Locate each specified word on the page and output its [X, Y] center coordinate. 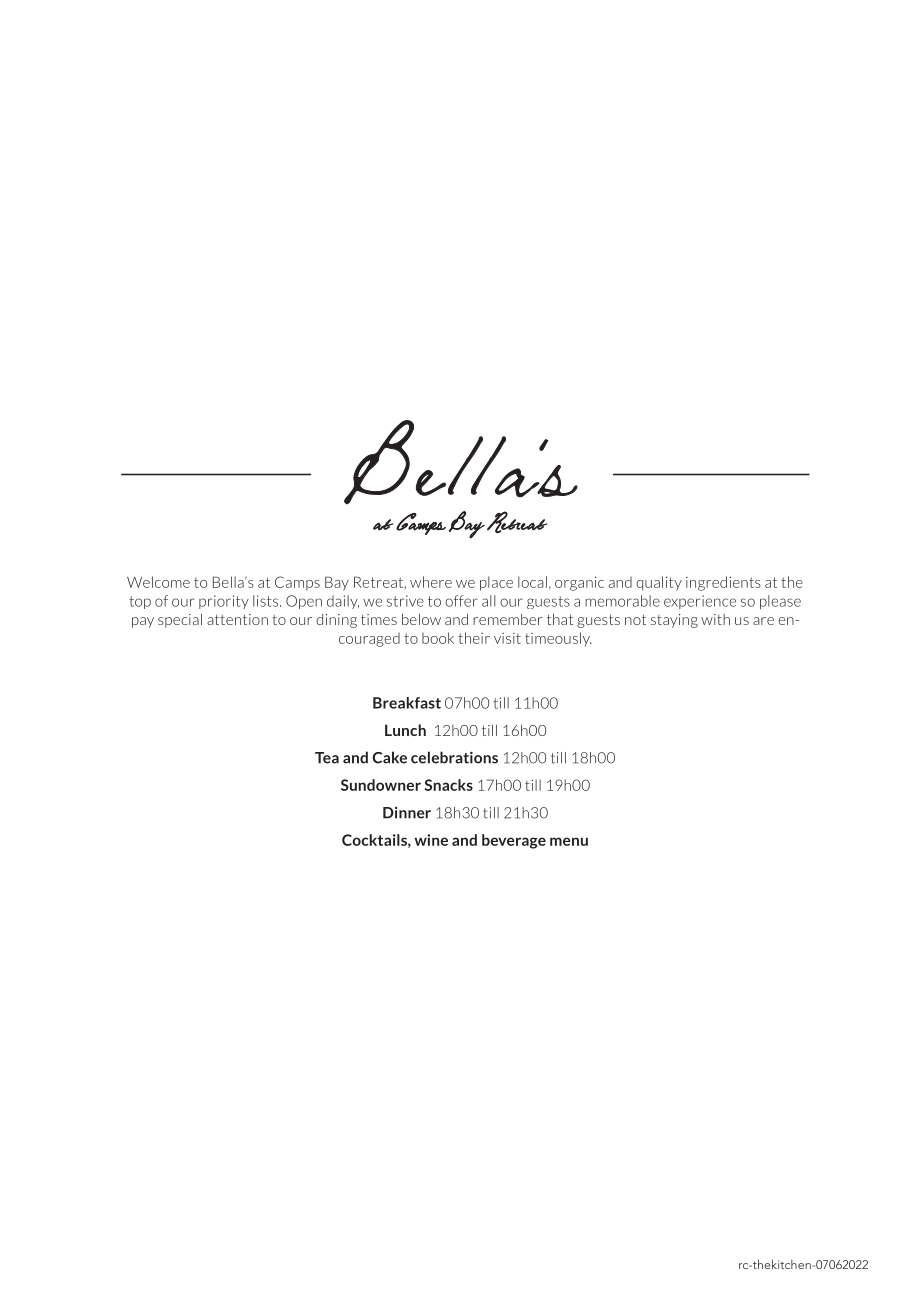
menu [569, 841]
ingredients [723, 583]
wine [431, 840]
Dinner [407, 813]
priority [224, 602]
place [496, 583]
